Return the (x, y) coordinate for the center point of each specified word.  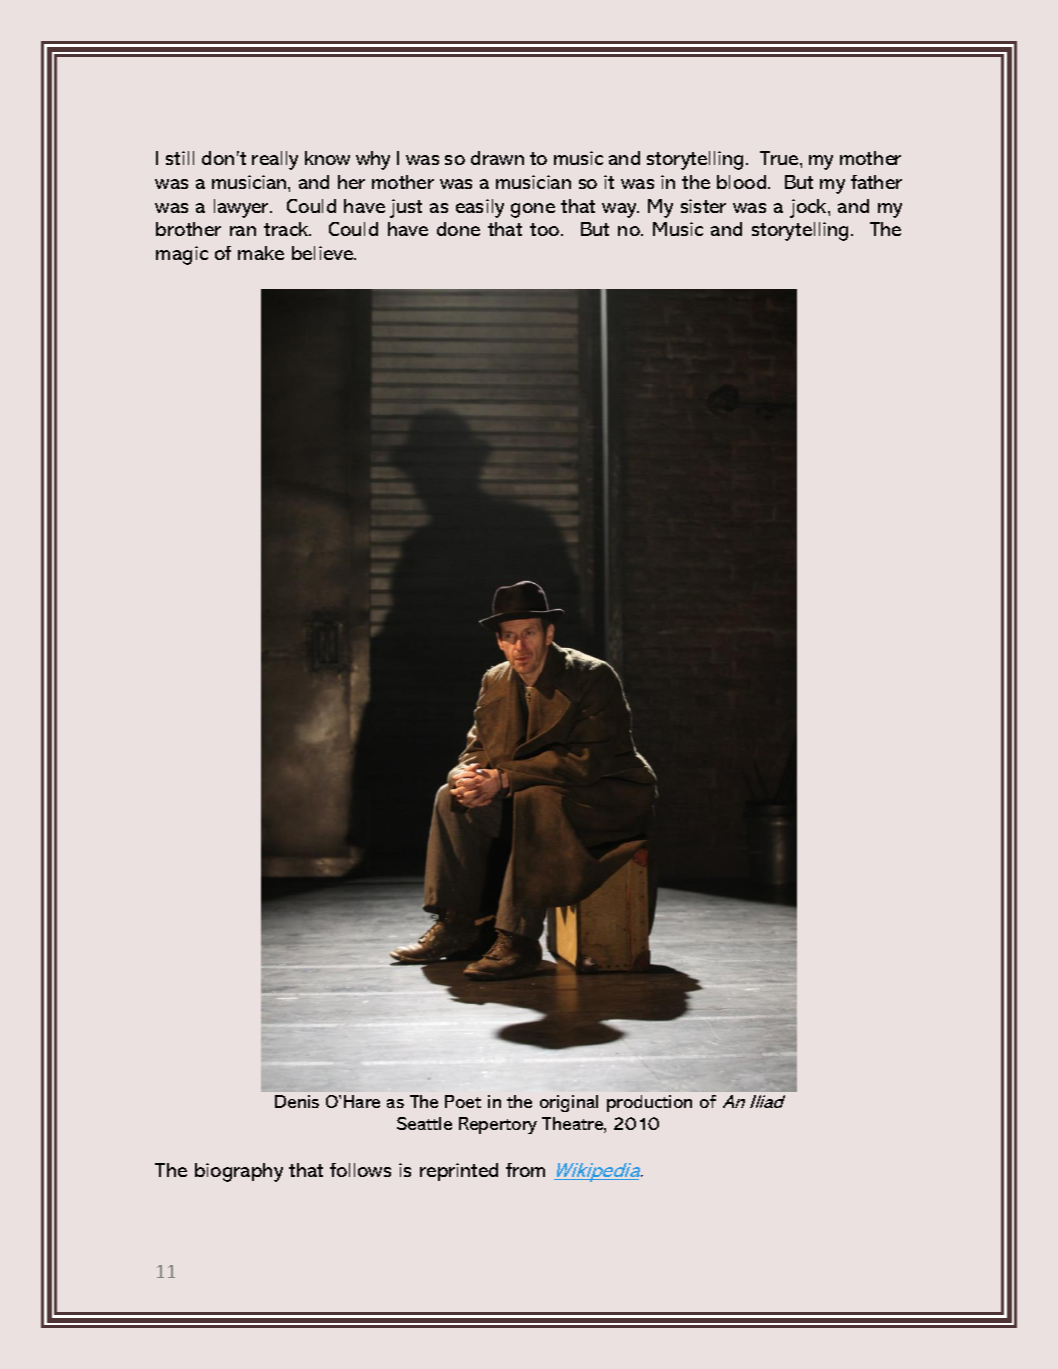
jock (809, 208)
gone (533, 210)
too (546, 229)
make (261, 253)
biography (239, 1172)
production (649, 1103)
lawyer (242, 208)
